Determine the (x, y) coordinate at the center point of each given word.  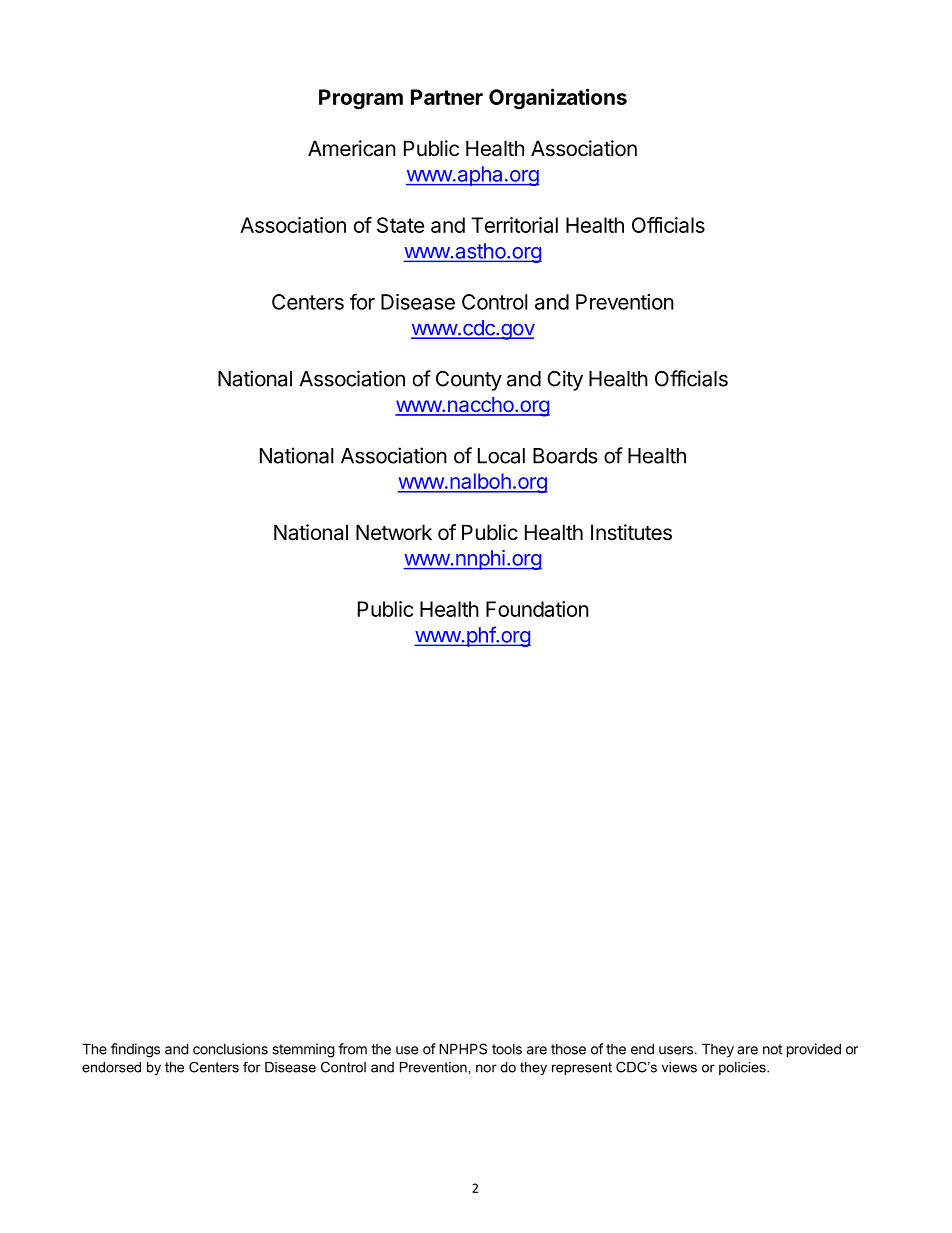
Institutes (631, 532)
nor (486, 1068)
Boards (565, 456)
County (469, 381)
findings (135, 1050)
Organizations (558, 99)
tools (507, 1049)
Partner (447, 97)
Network (394, 532)
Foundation (537, 609)
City (565, 380)
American (352, 148)
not (773, 1049)
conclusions (230, 1049)
